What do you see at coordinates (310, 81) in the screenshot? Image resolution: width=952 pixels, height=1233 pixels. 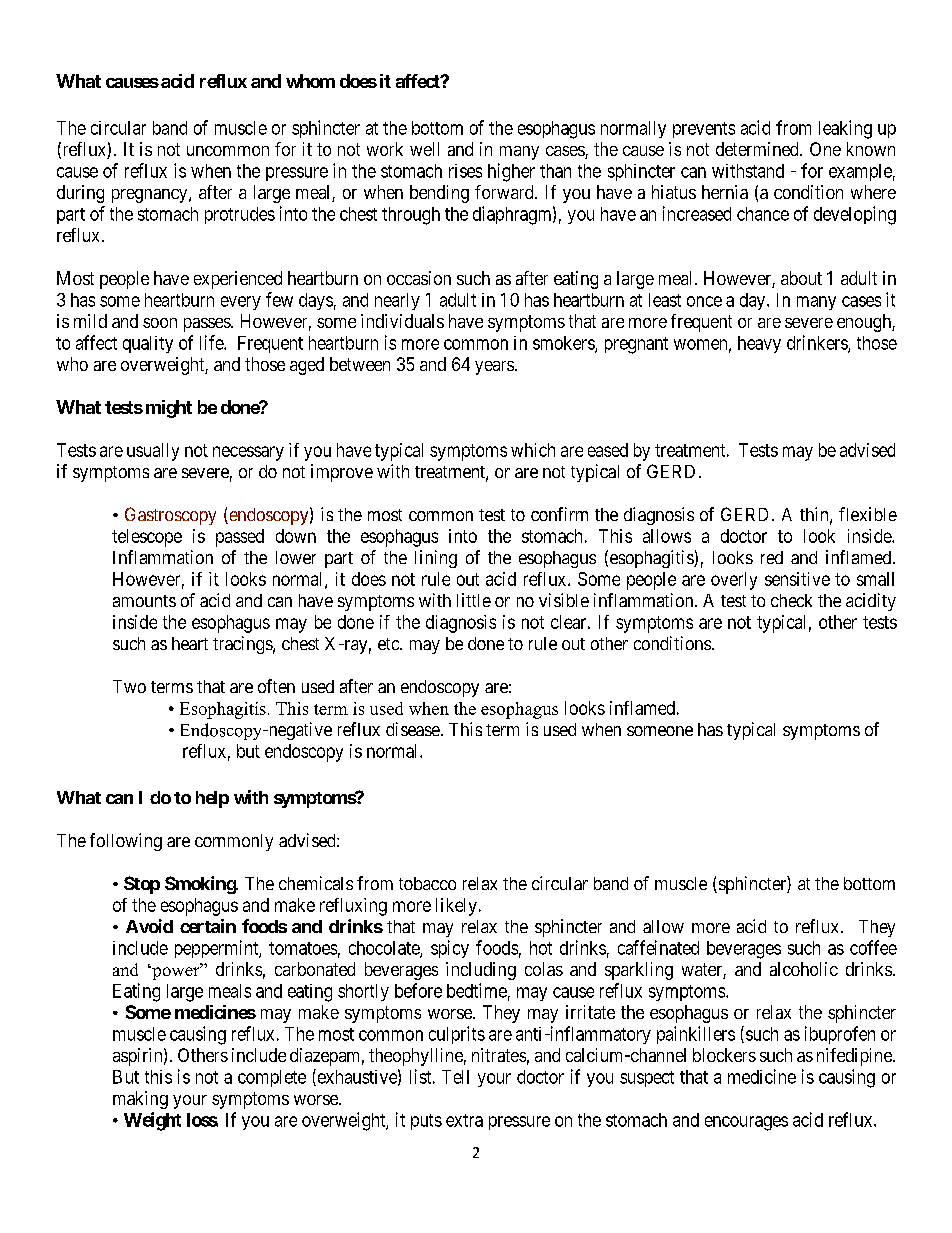 I see `whom` at bounding box center [310, 81].
